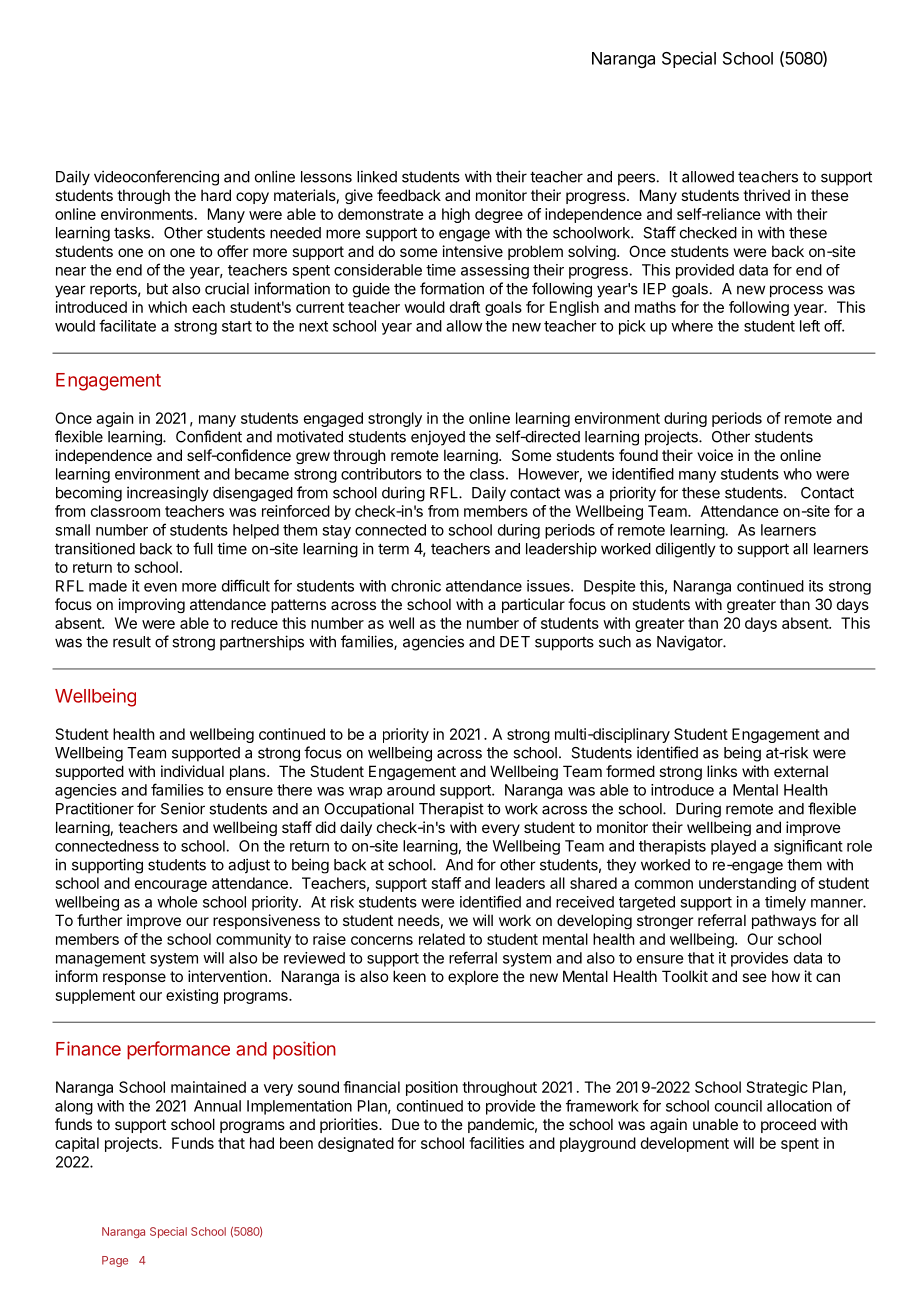 The image size is (924, 1308). I want to click on see, so click(754, 977).
